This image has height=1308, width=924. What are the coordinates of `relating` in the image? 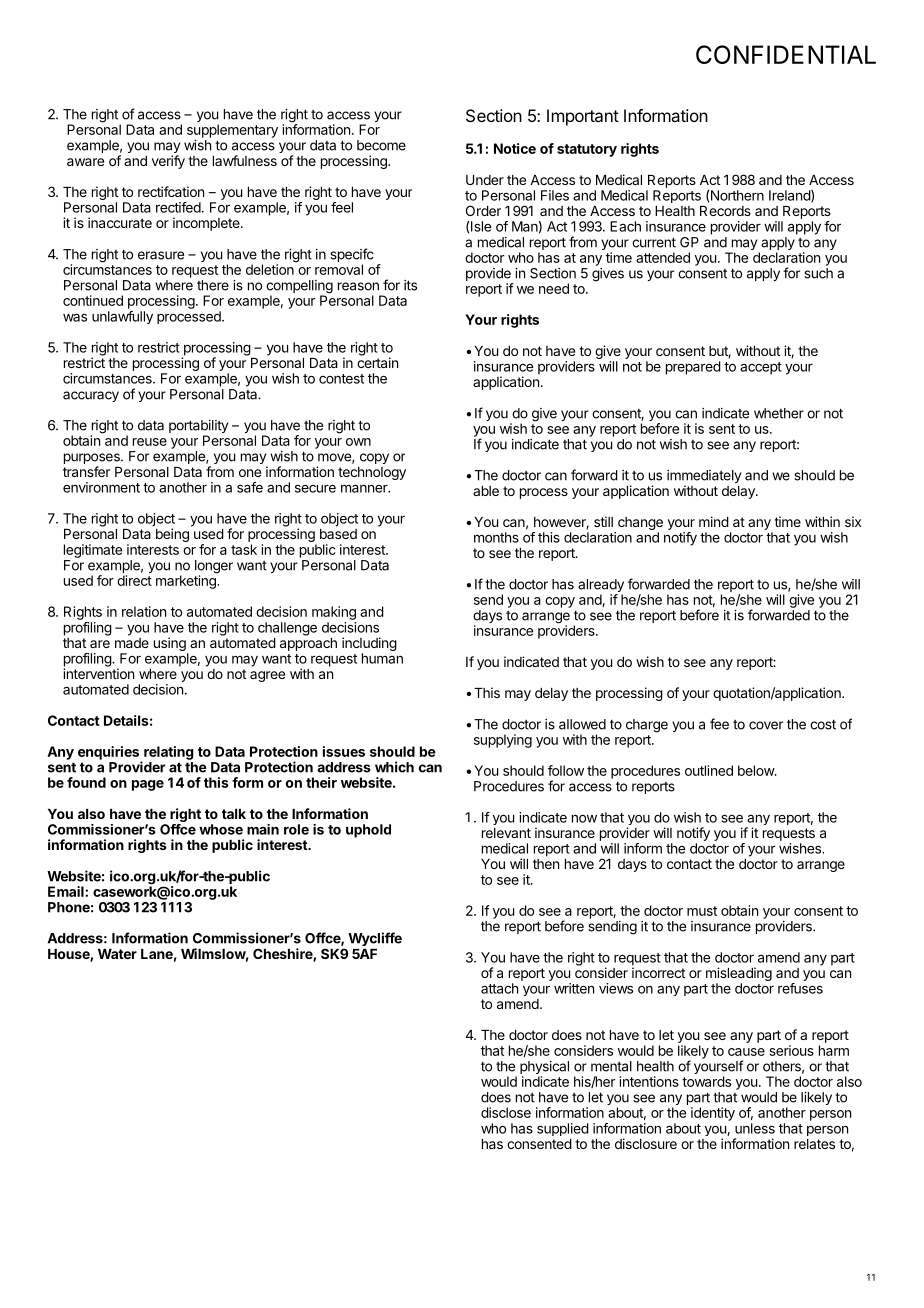 It's located at (169, 753).
